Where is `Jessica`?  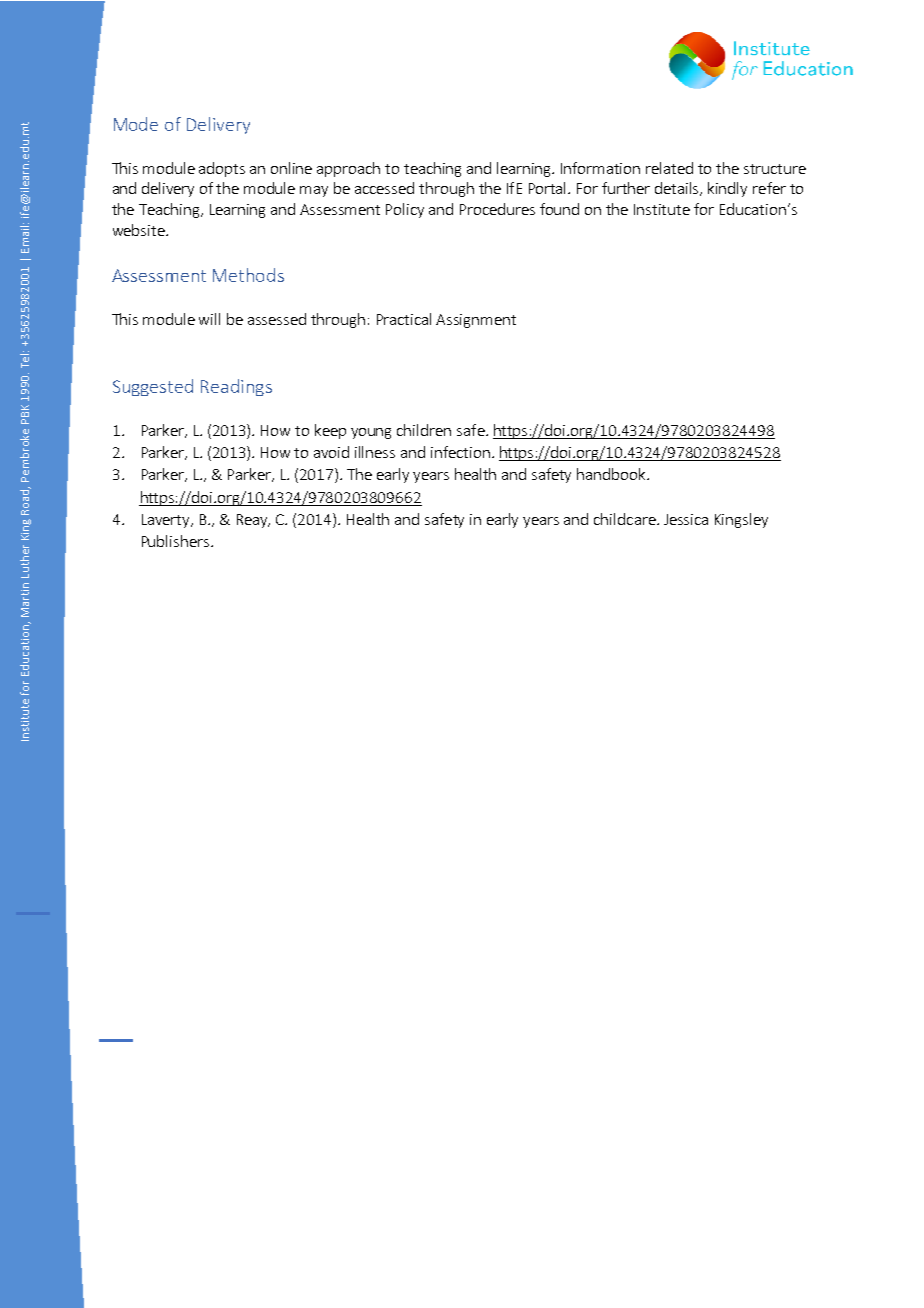 Jessica is located at coordinates (686, 519).
